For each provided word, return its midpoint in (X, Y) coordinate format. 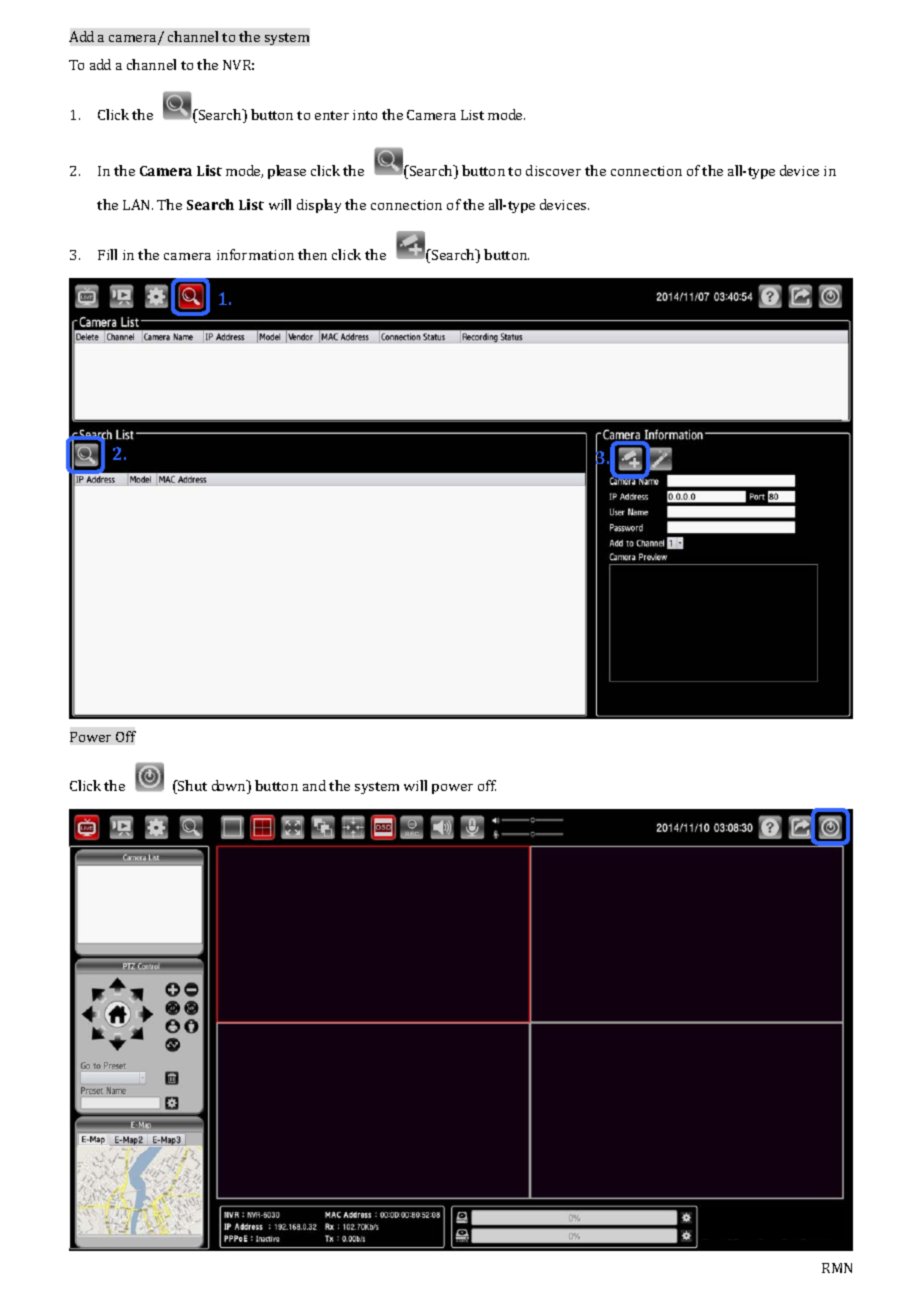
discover (553, 170)
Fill (107, 254)
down (230, 787)
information (255, 254)
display (319, 206)
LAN (138, 204)
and (314, 785)
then (312, 254)
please (287, 172)
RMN (837, 1268)
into (365, 115)
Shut (191, 787)
